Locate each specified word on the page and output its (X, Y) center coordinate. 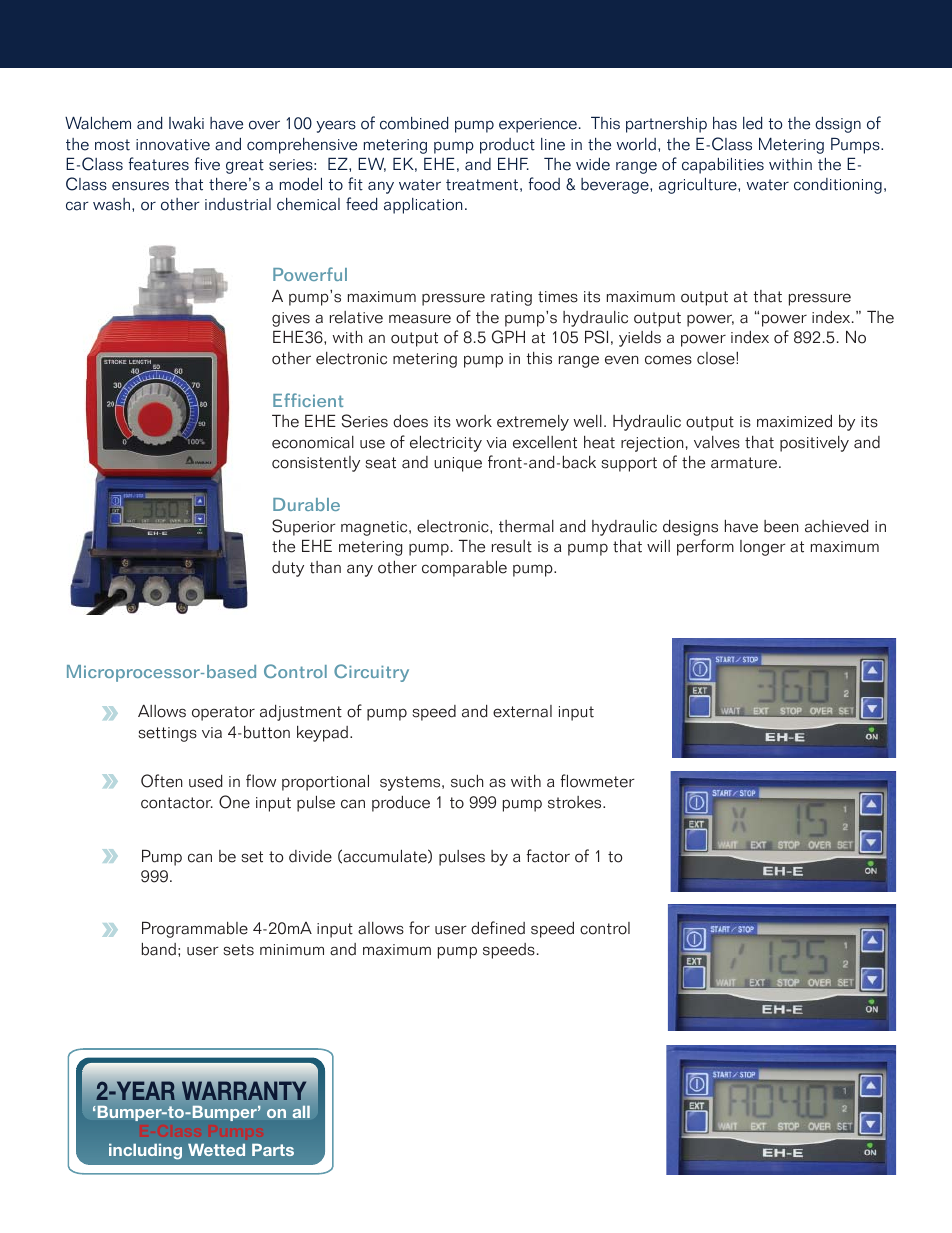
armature (744, 463)
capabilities (723, 166)
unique (458, 464)
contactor (177, 803)
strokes (576, 802)
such (467, 781)
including (145, 1152)
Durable (306, 504)
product (507, 146)
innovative (173, 145)
